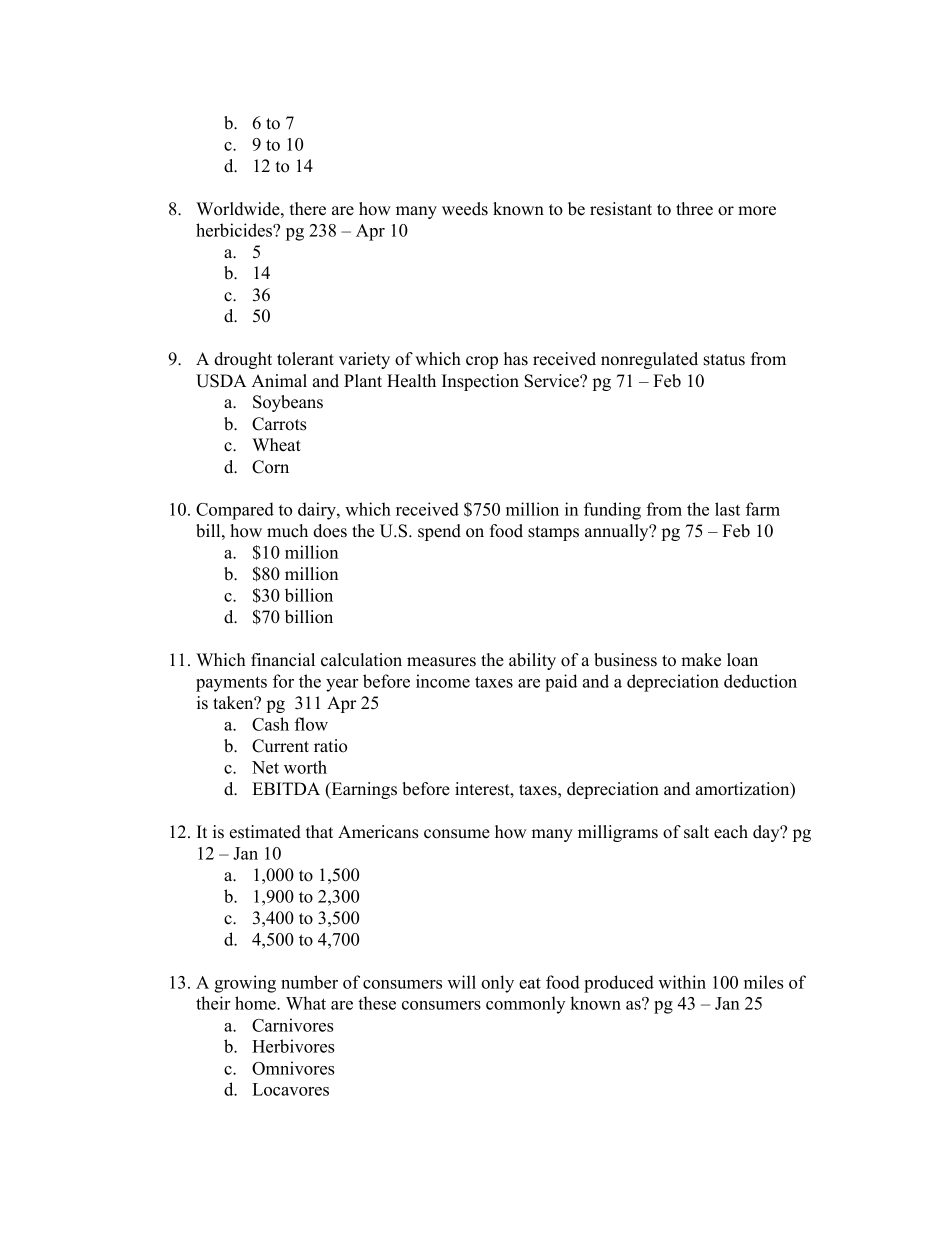 This screenshot has width=952, height=1233. I want to click on Herbivores, so click(293, 1046).
